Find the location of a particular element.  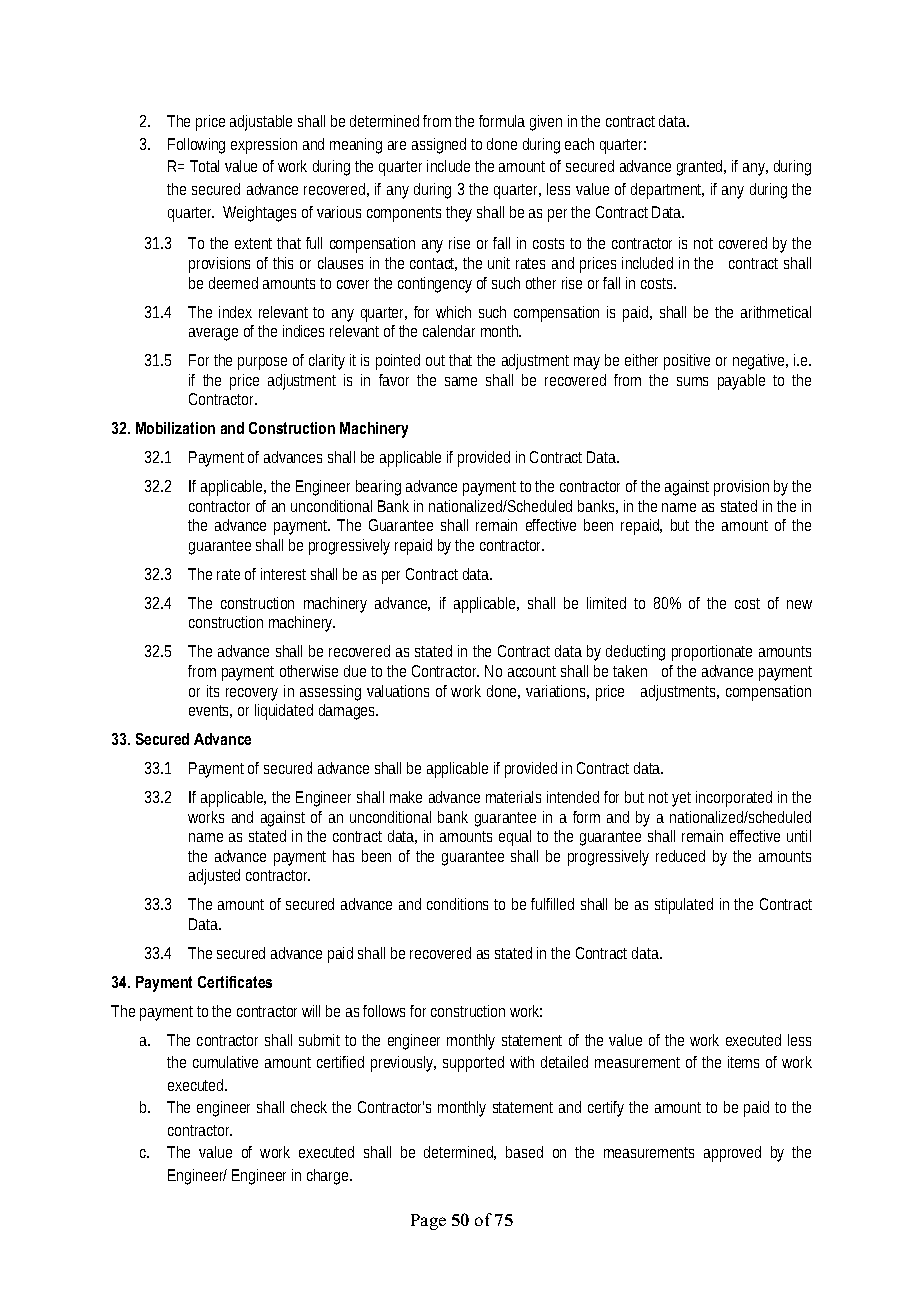

approved is located at coordinates (732, 1154).
